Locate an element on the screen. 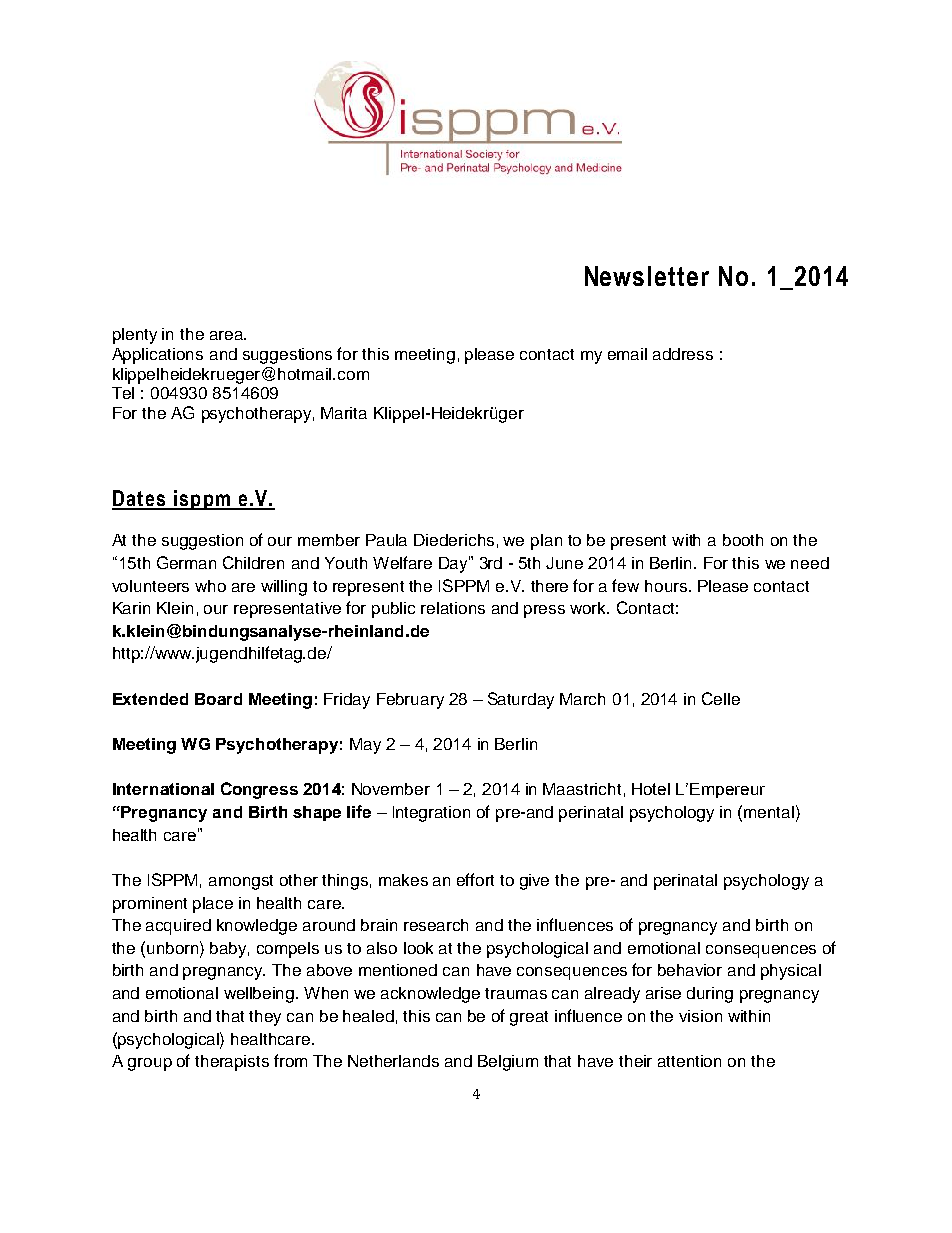 The width and height of the screenshot is (952, 1233). Belgium is located at coordinates (508, 1063).
